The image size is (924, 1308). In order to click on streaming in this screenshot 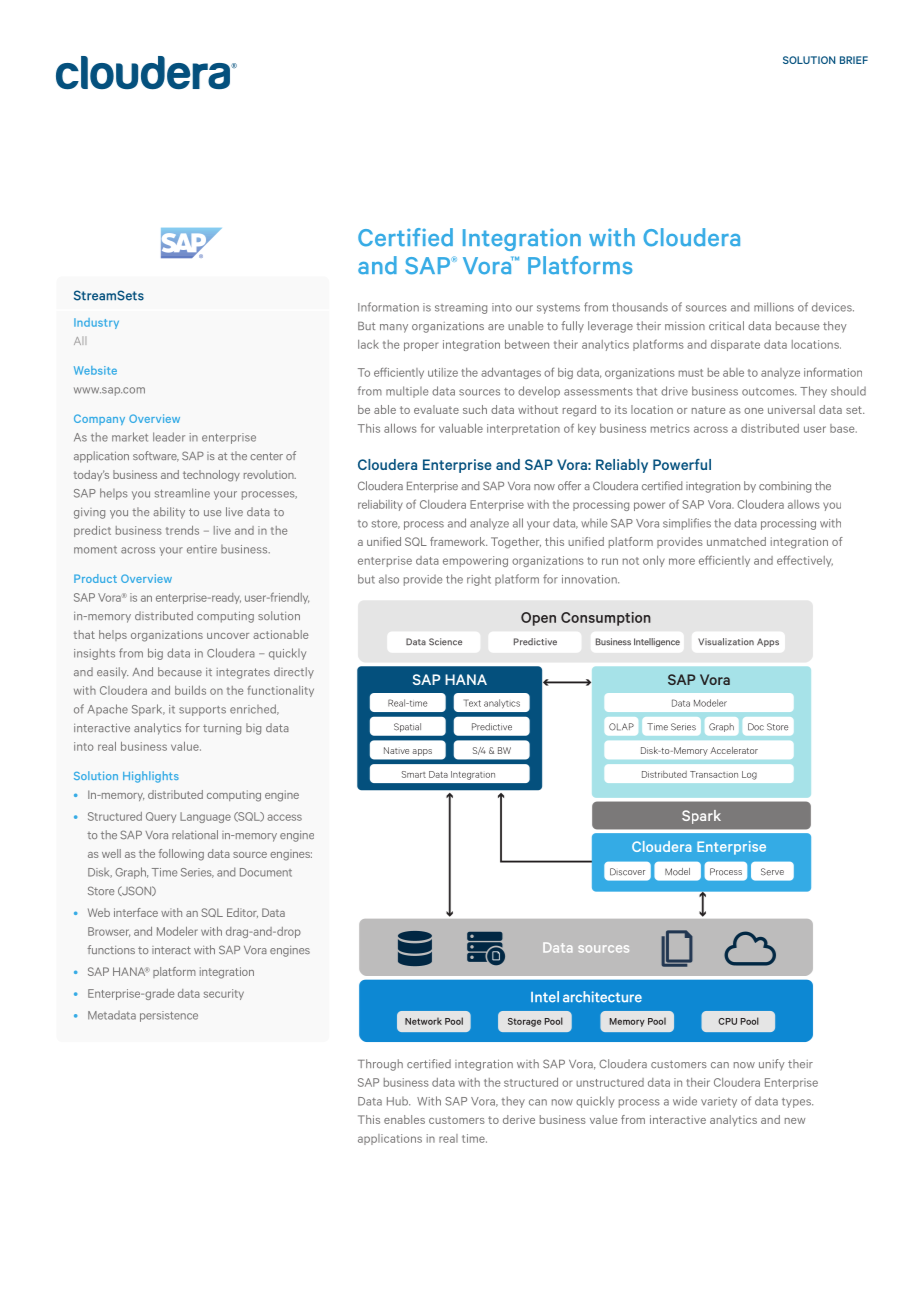, I will do `click(461, 308)`.
